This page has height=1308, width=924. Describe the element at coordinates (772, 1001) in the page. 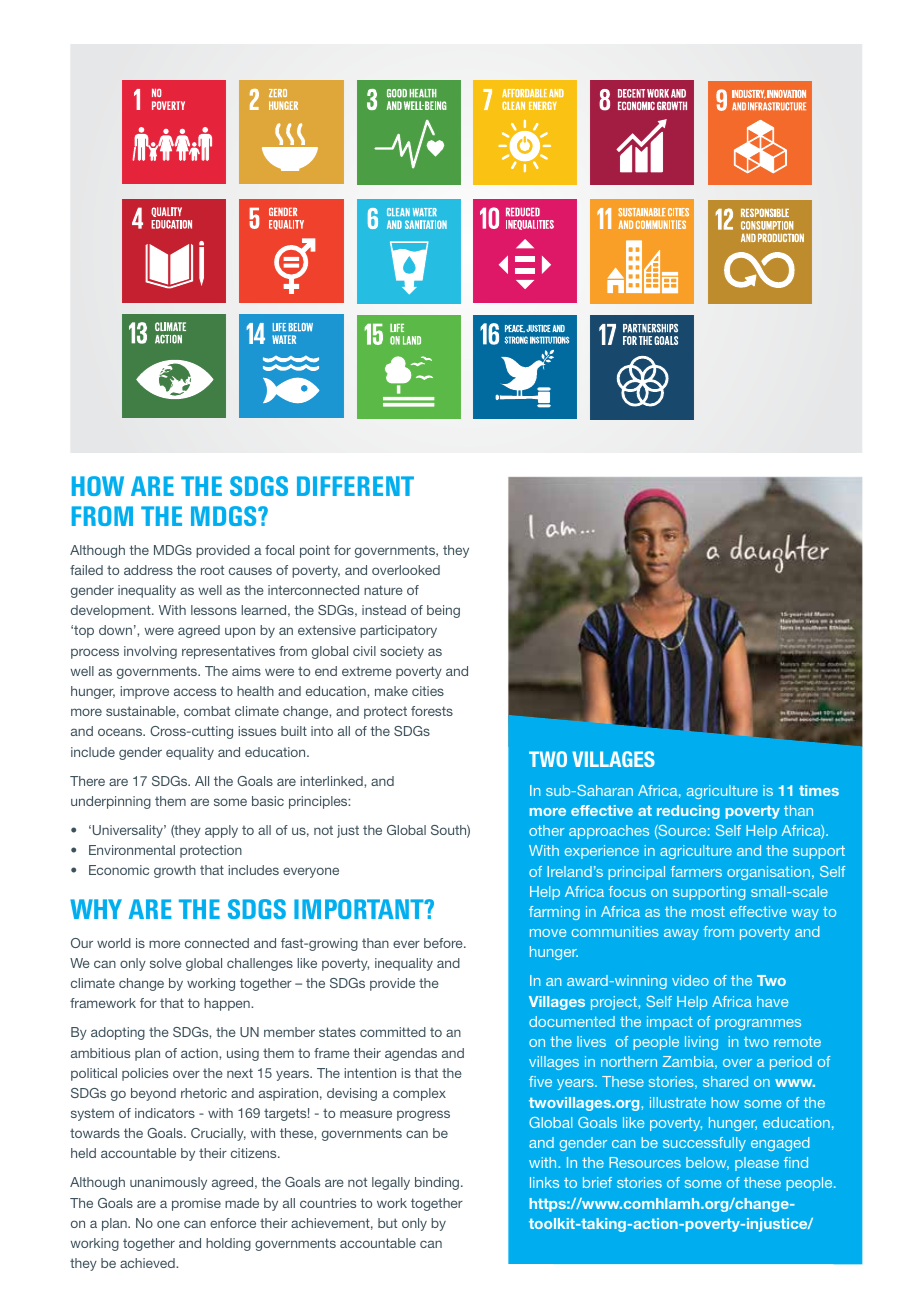

I see `have` at that location.
